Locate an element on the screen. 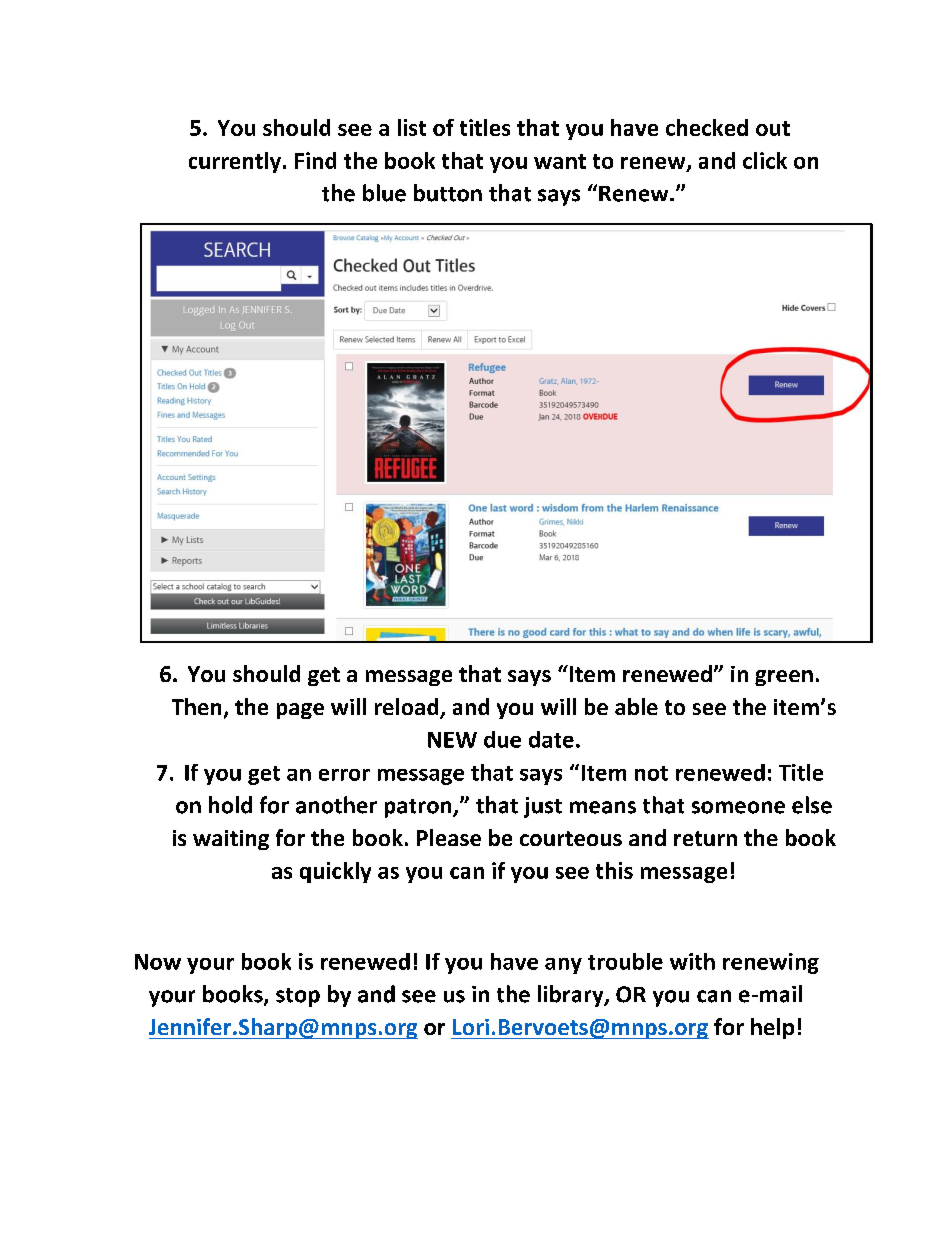  able is located at coordinates (636, 706).
